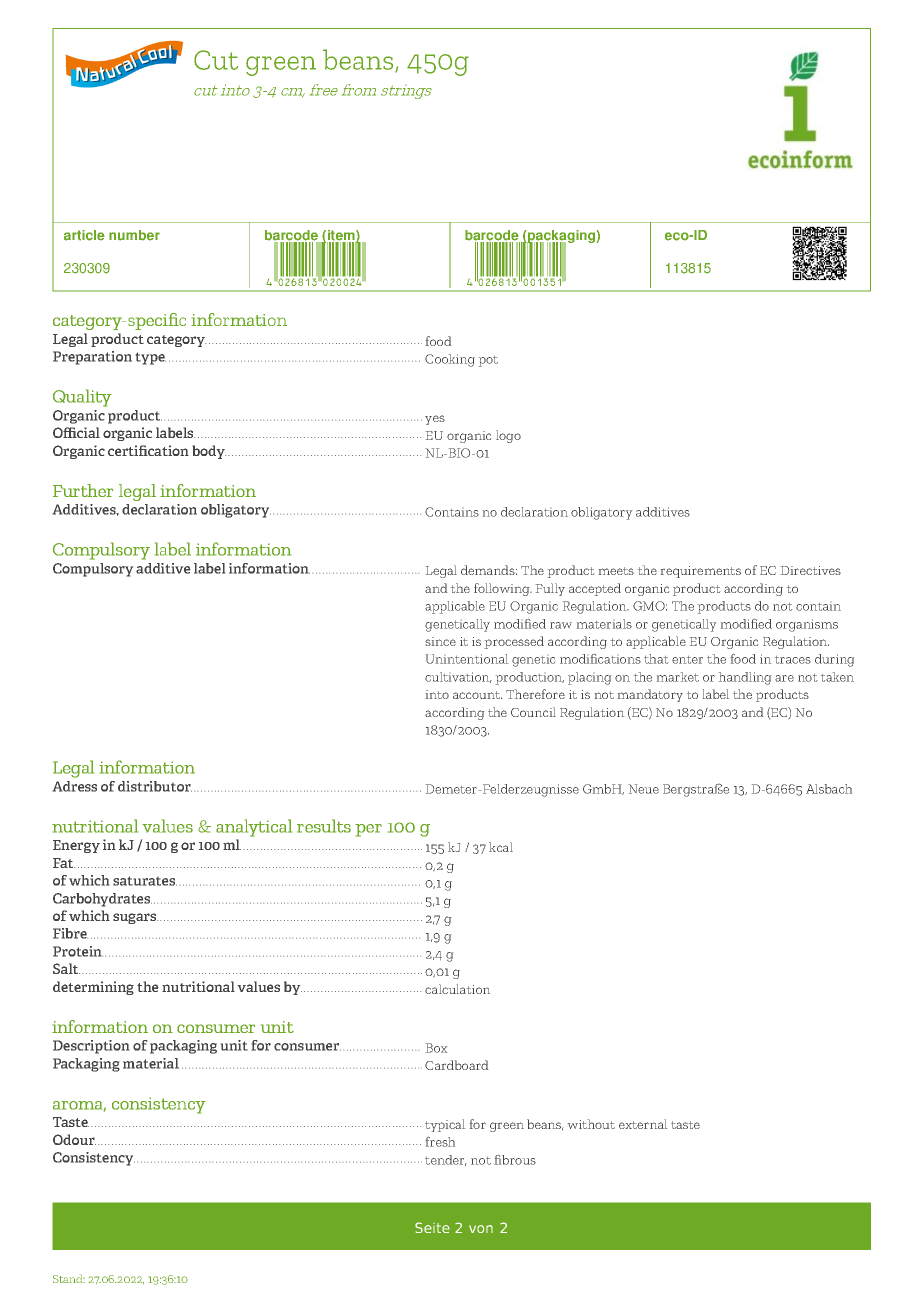 This document has height=1308, width=924. What do you see at coordinates (458, 677) in the document?
I see `cultivation` at bounding box center [458, 677].
